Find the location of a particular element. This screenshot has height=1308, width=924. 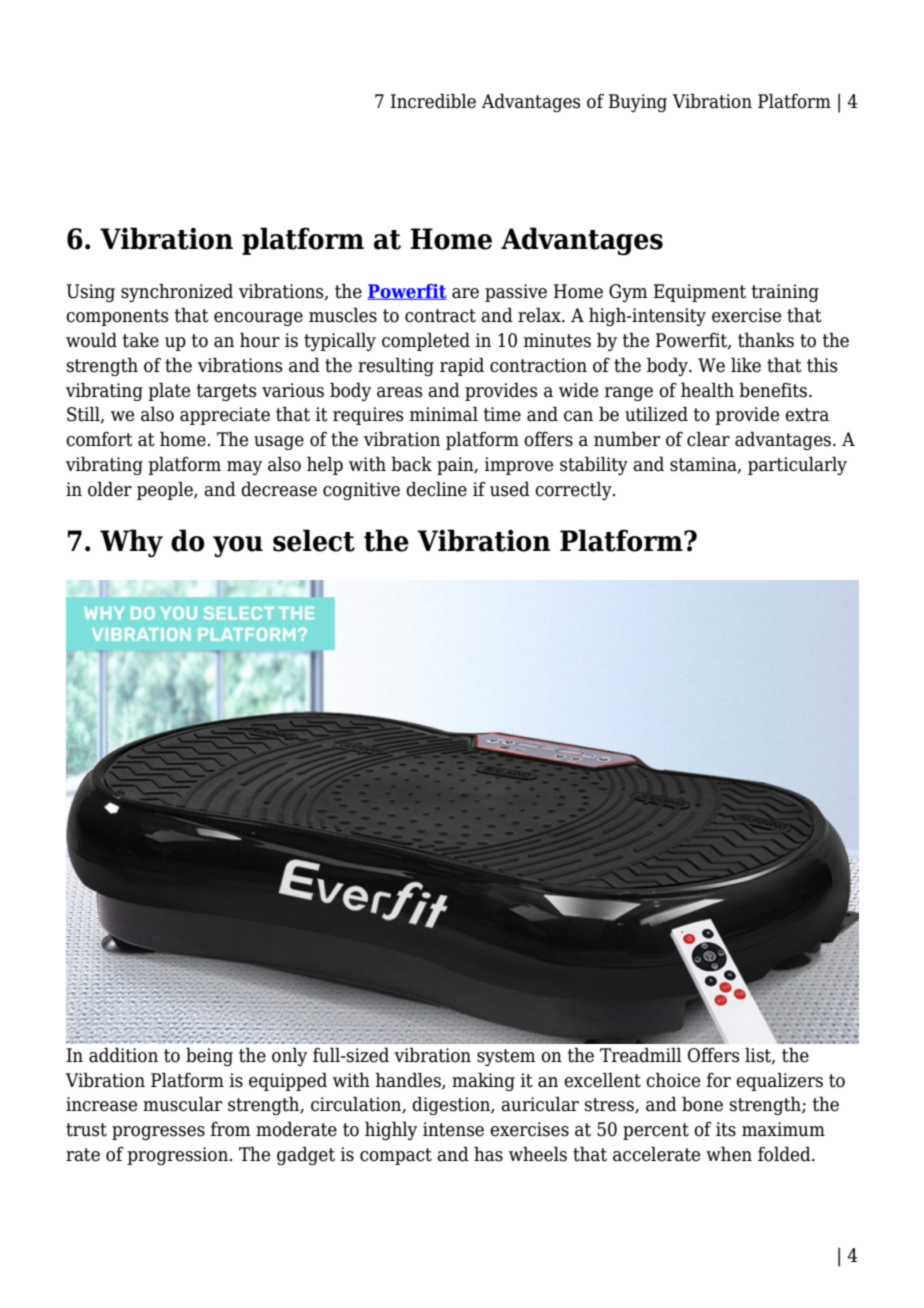

select is located at coordinates (314, 540).
